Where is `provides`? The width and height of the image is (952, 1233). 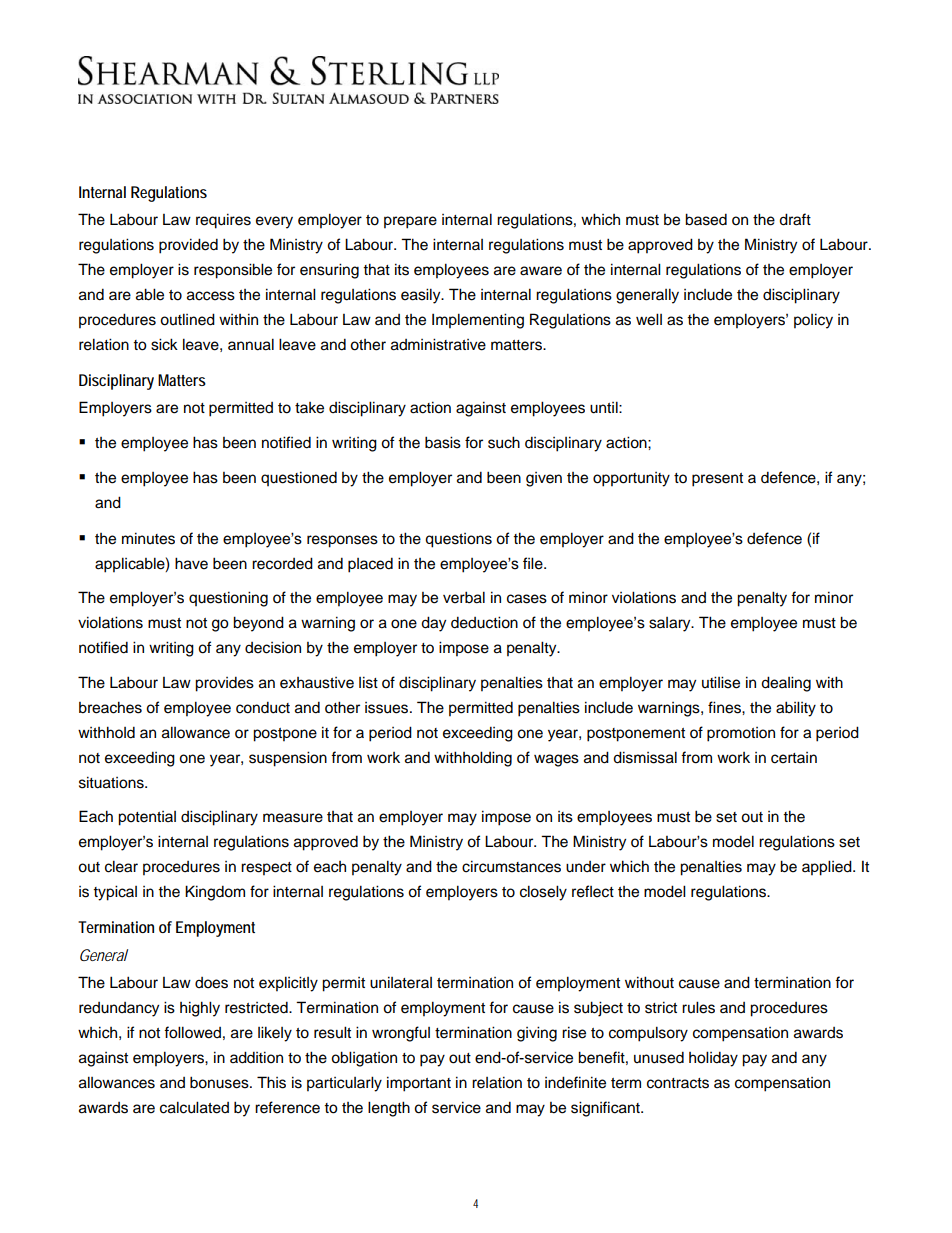 provides is located at coordinates (224, 684).
